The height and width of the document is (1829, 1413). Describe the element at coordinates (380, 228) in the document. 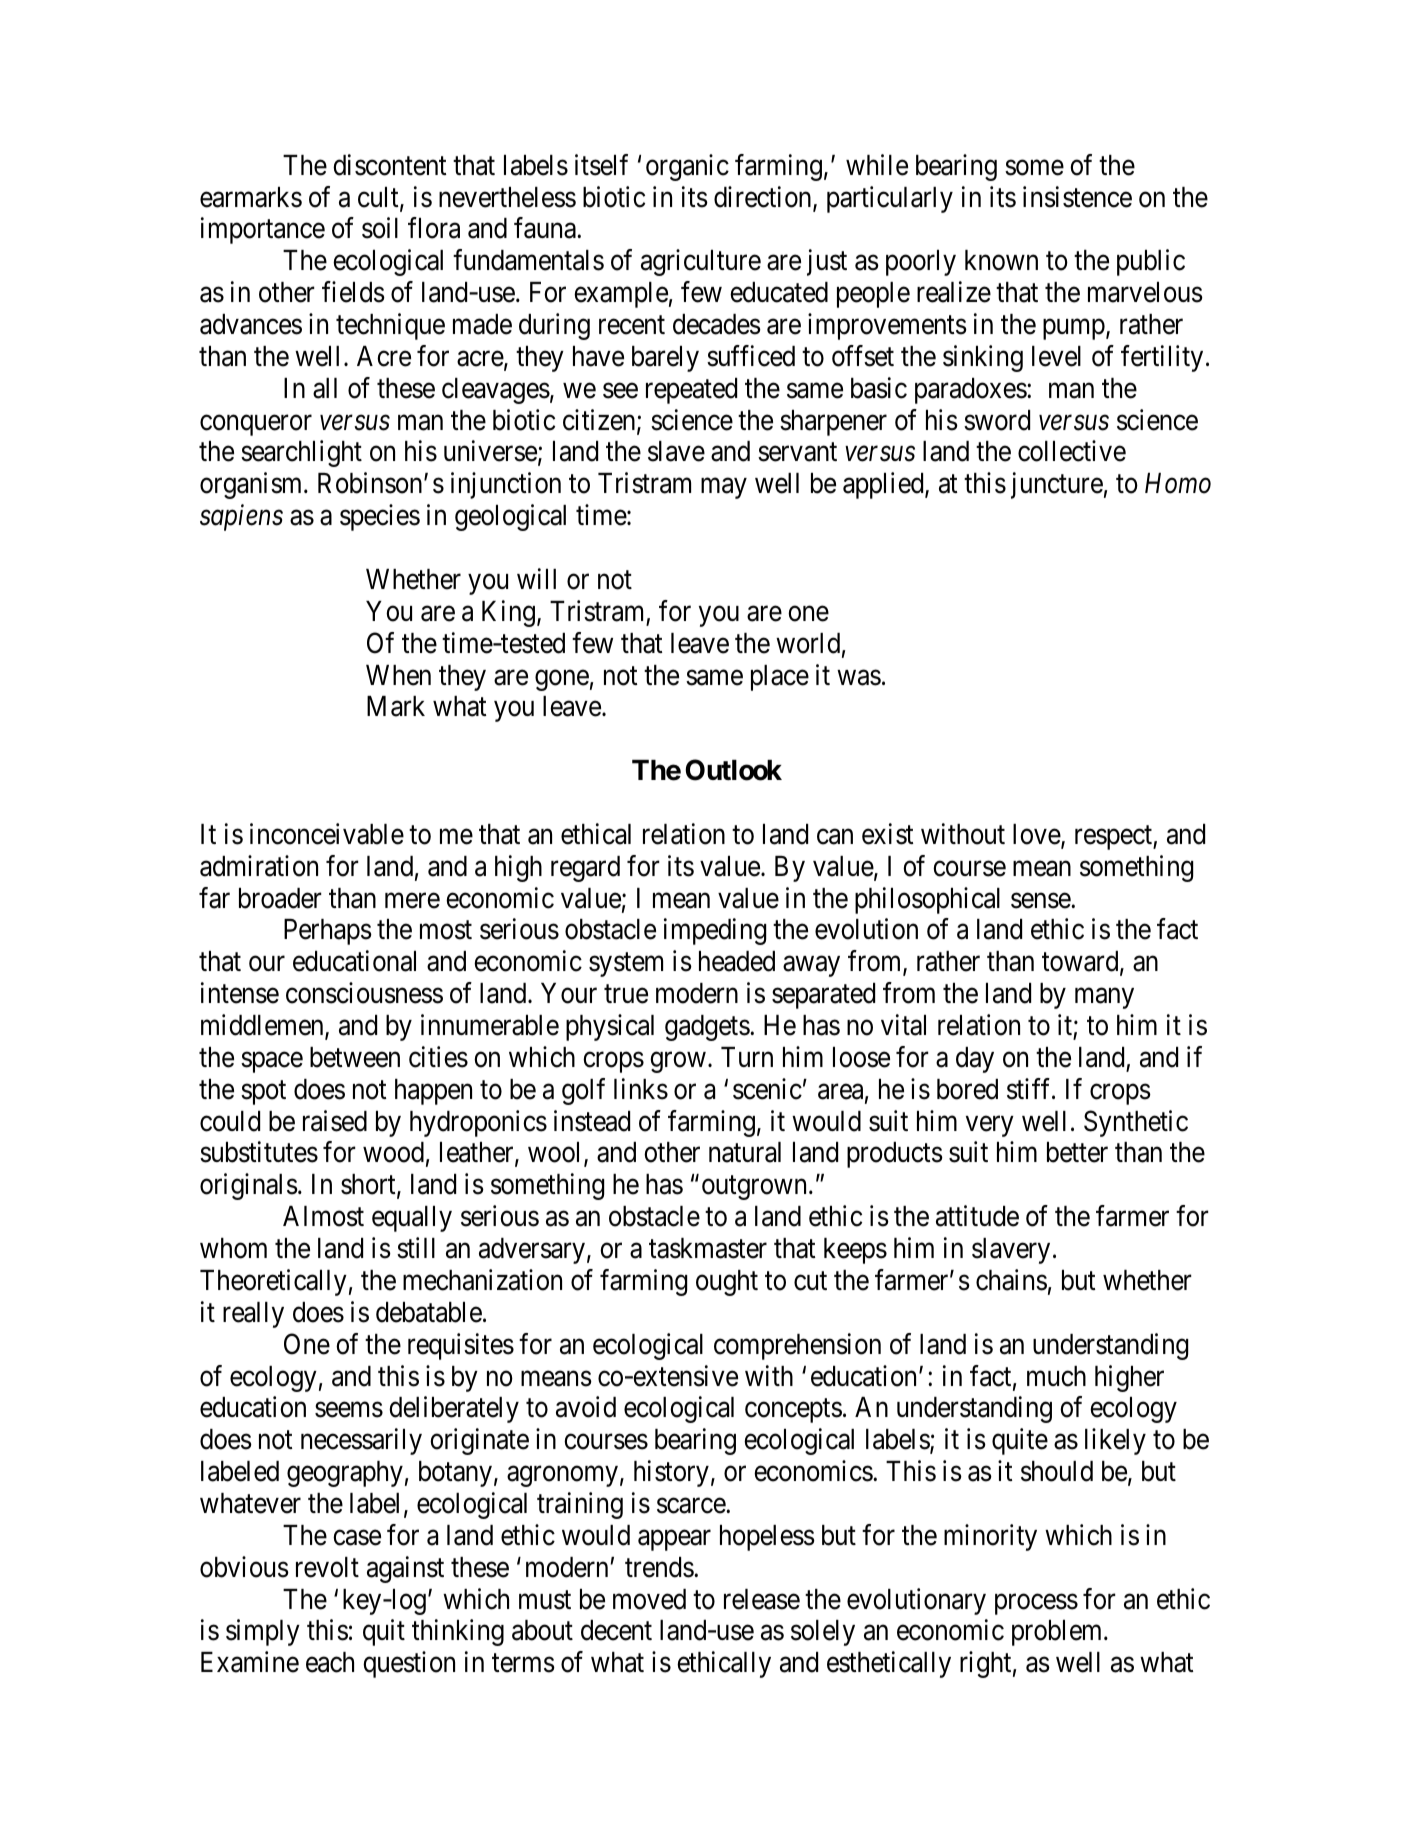

I see `soil` at that location.
